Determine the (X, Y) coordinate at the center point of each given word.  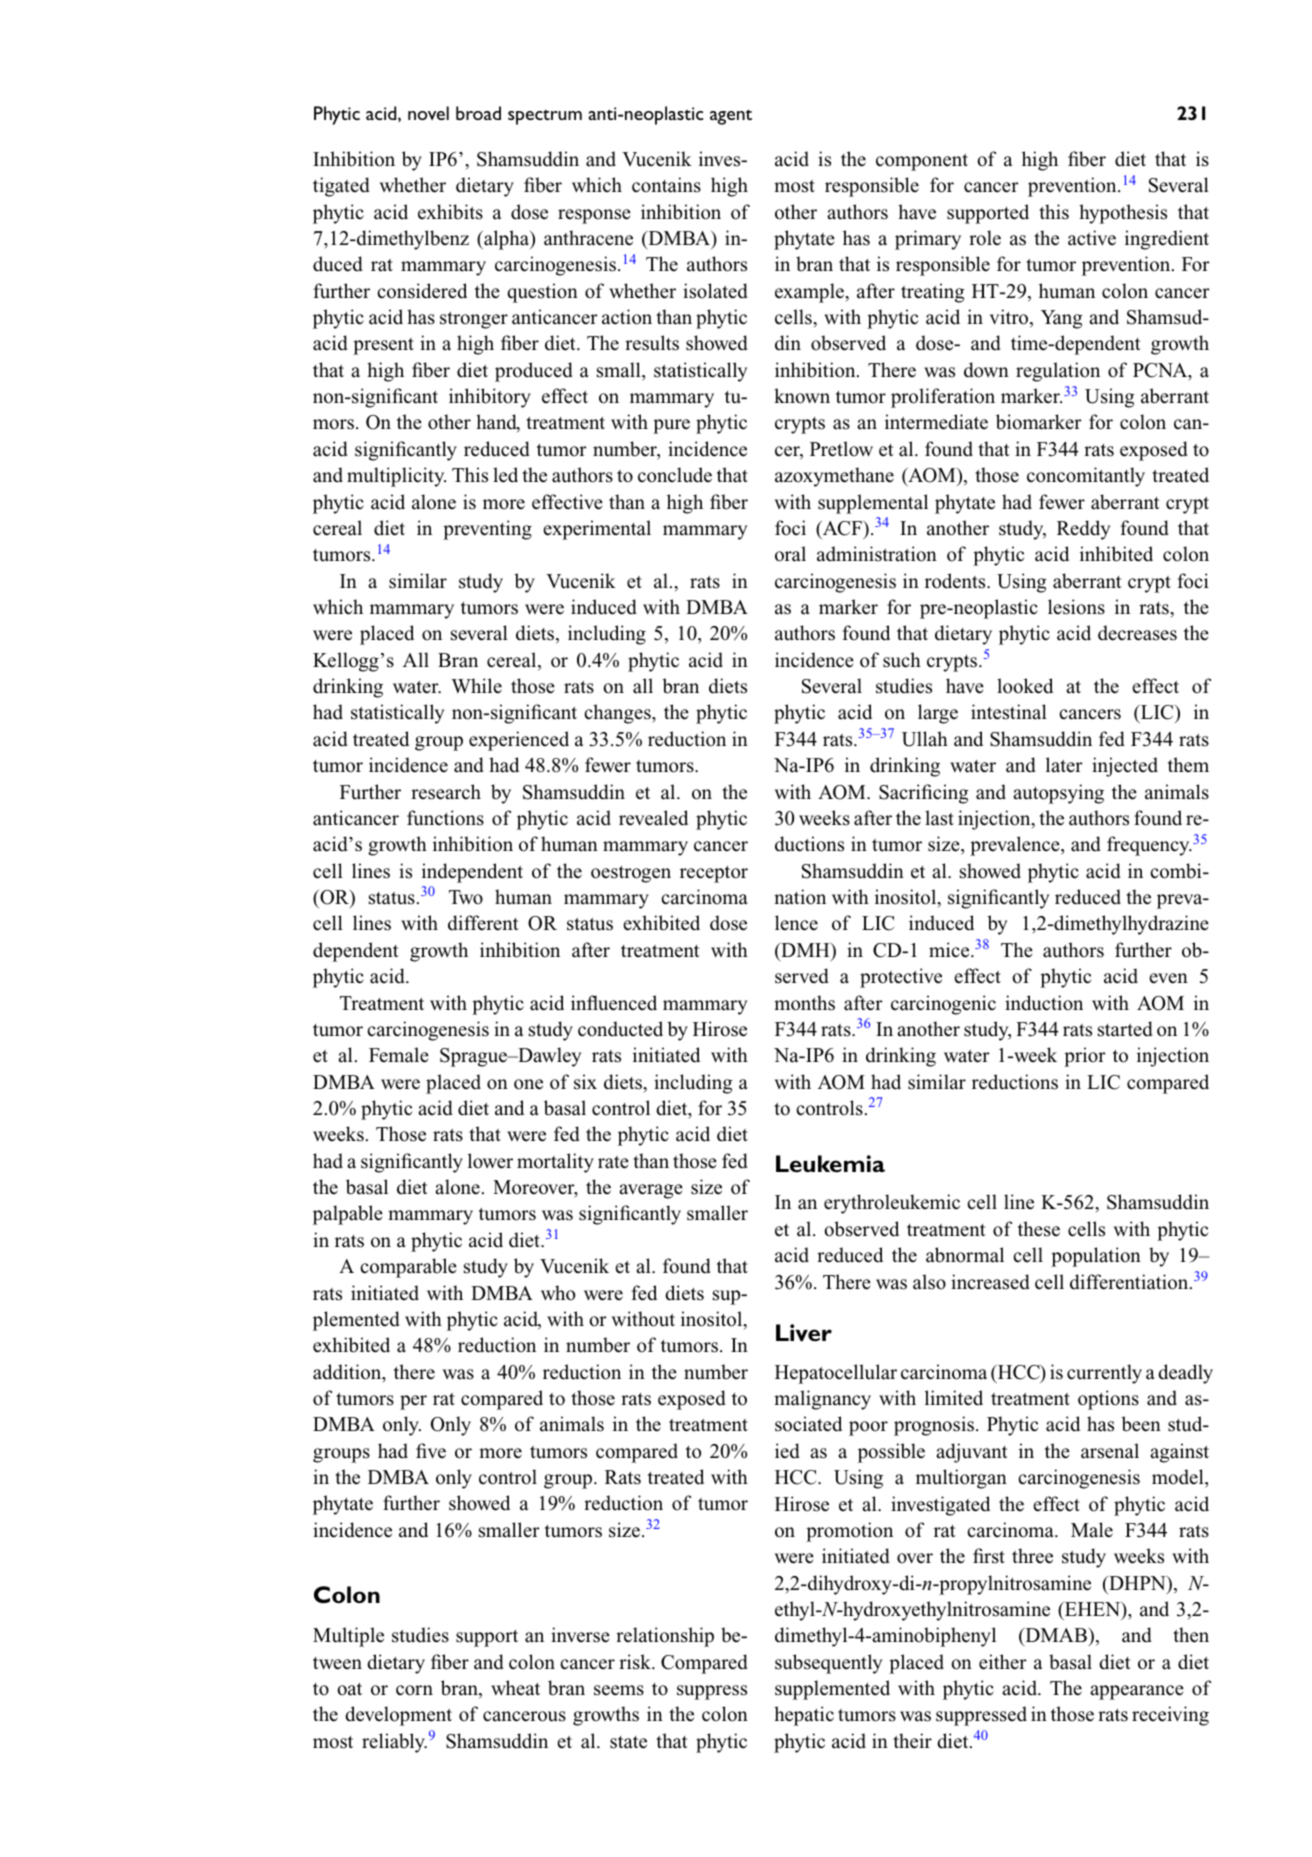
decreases (1137, 633)
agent (731, 117)
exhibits (450, 212)
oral (790, 554)
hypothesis (1123, 214)
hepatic (804, 1716)
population (1096, 1257)
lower (490, 1161)
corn (414, 1690)
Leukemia (830, 1164)
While (476, 686)
